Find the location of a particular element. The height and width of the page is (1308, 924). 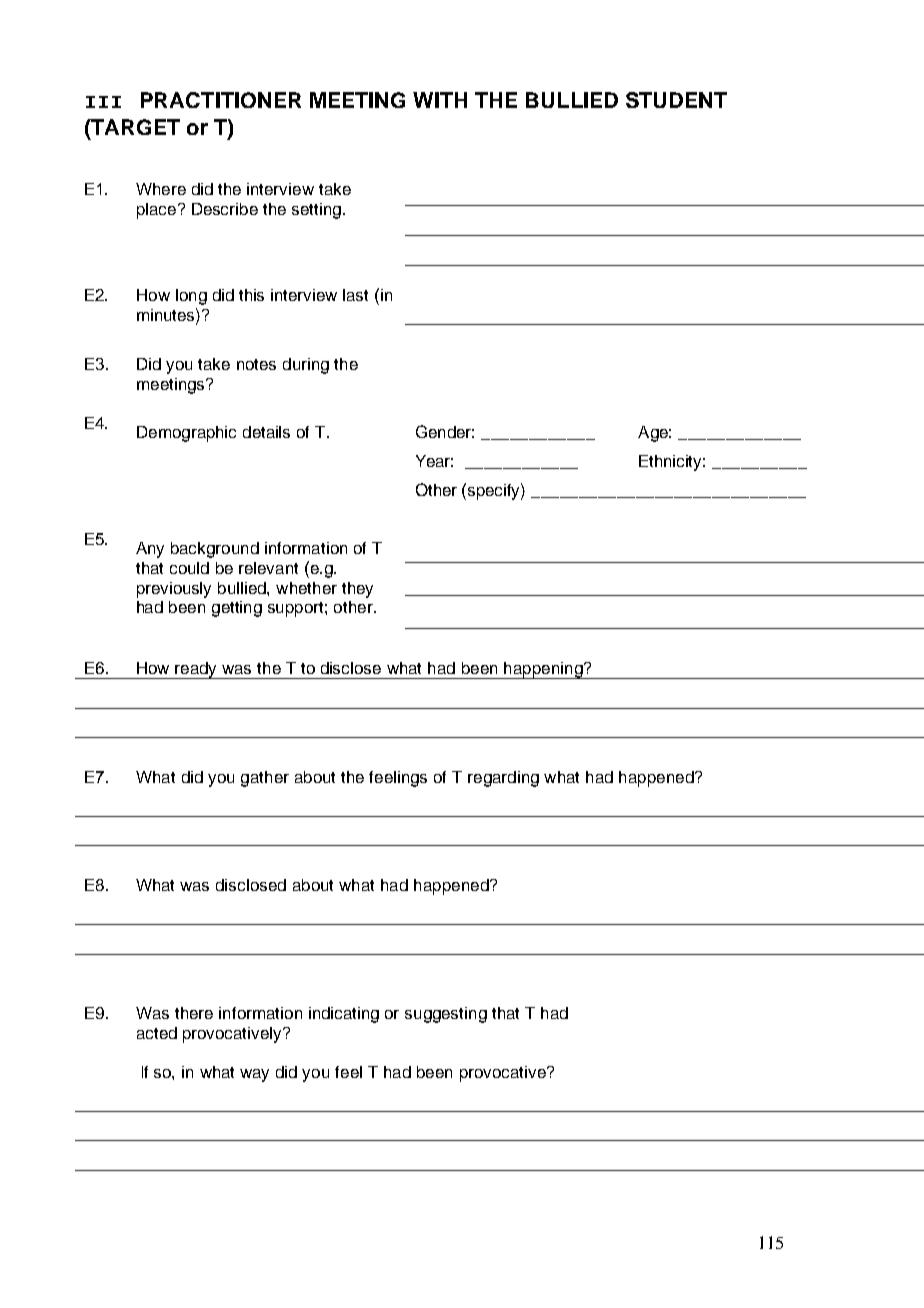

previously is located at coordinates (174, 590).
